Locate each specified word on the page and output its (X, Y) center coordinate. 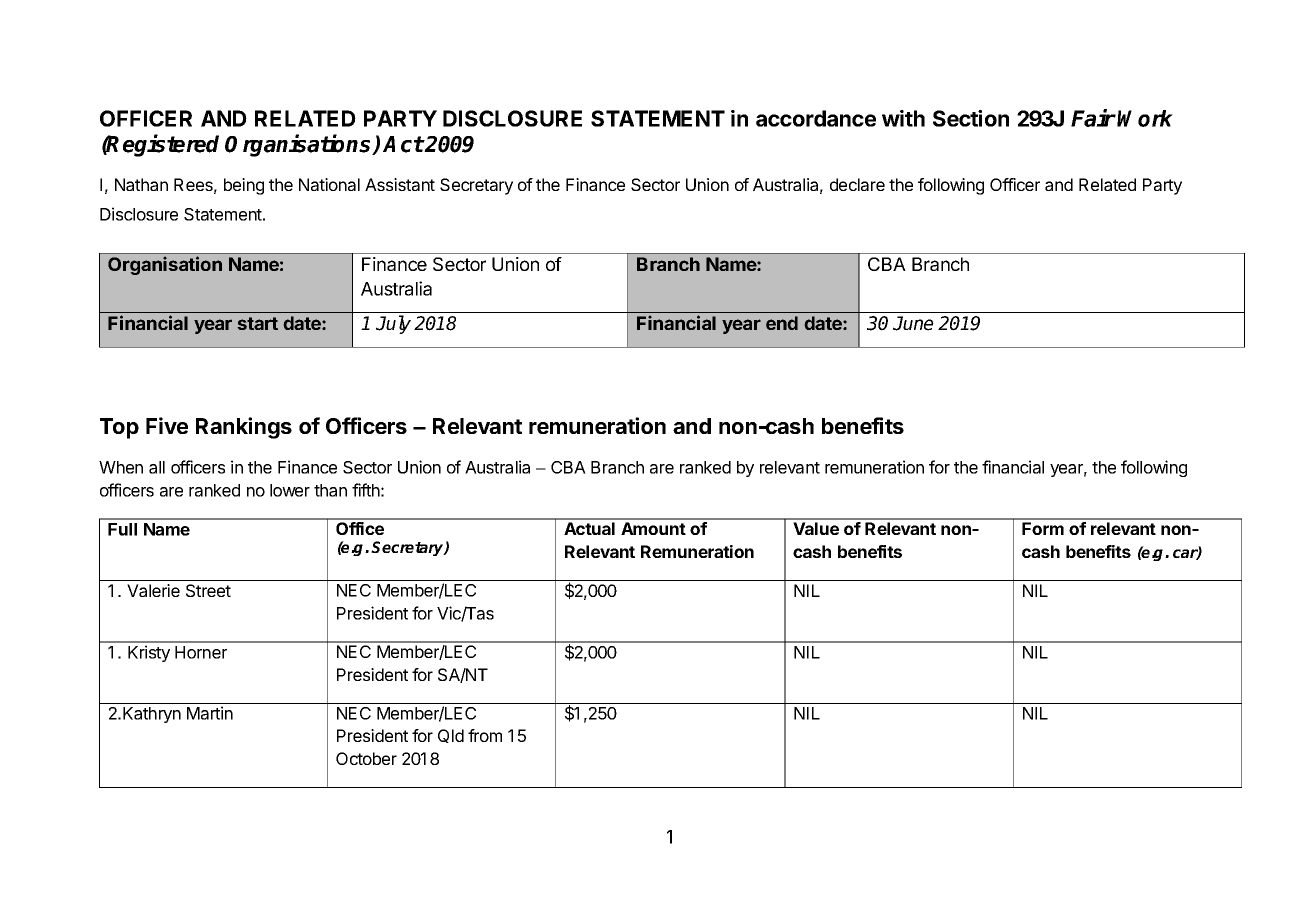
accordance (816, 118)
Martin (210, 713)
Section (971, 118)
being (244, 186)
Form (1043, 528)
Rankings (244, 428)
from (485, 735)
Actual (589, 528)
